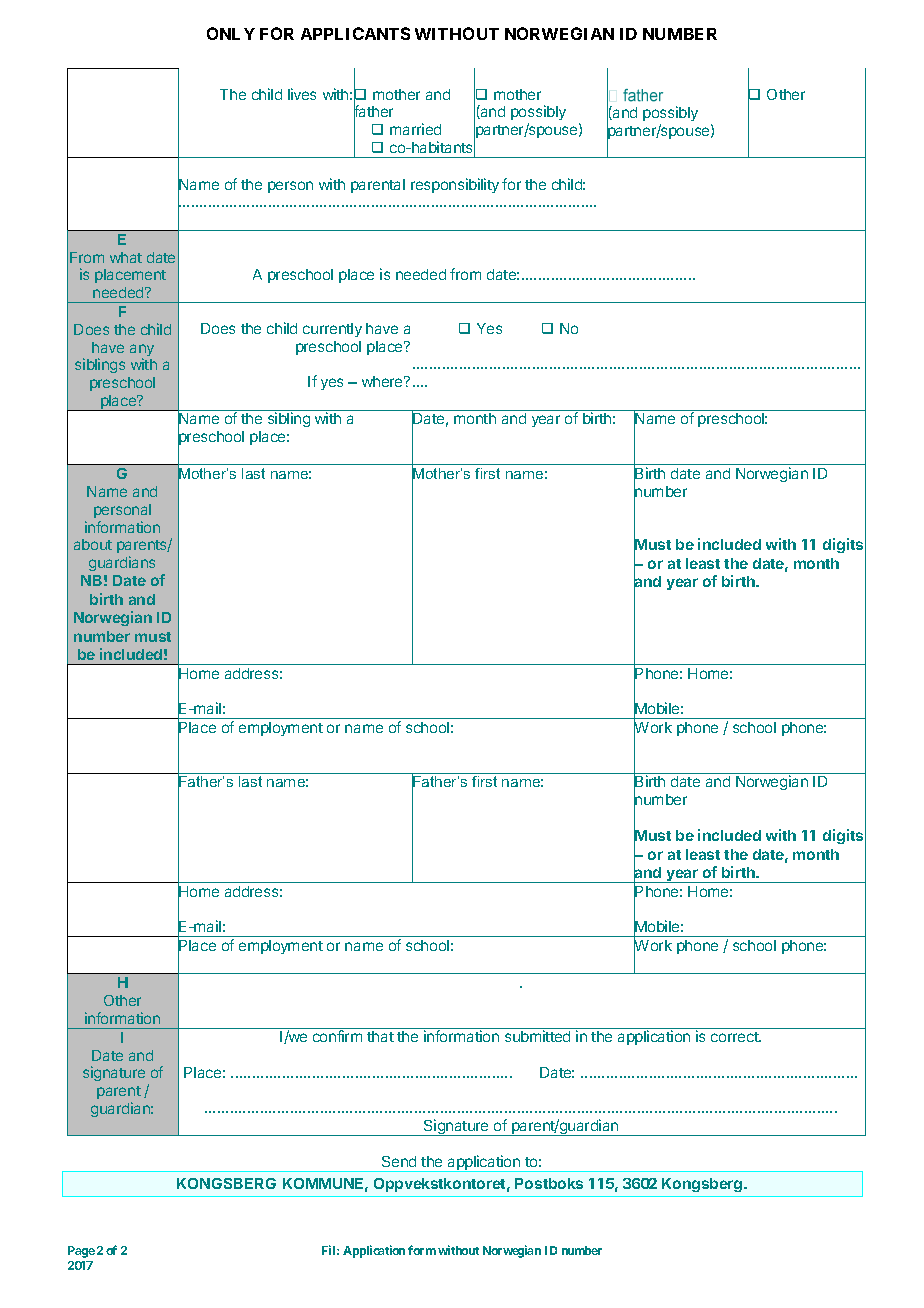 The height and width of the image is (1308, 924). I want to click on correct, so click(736, 1037).
